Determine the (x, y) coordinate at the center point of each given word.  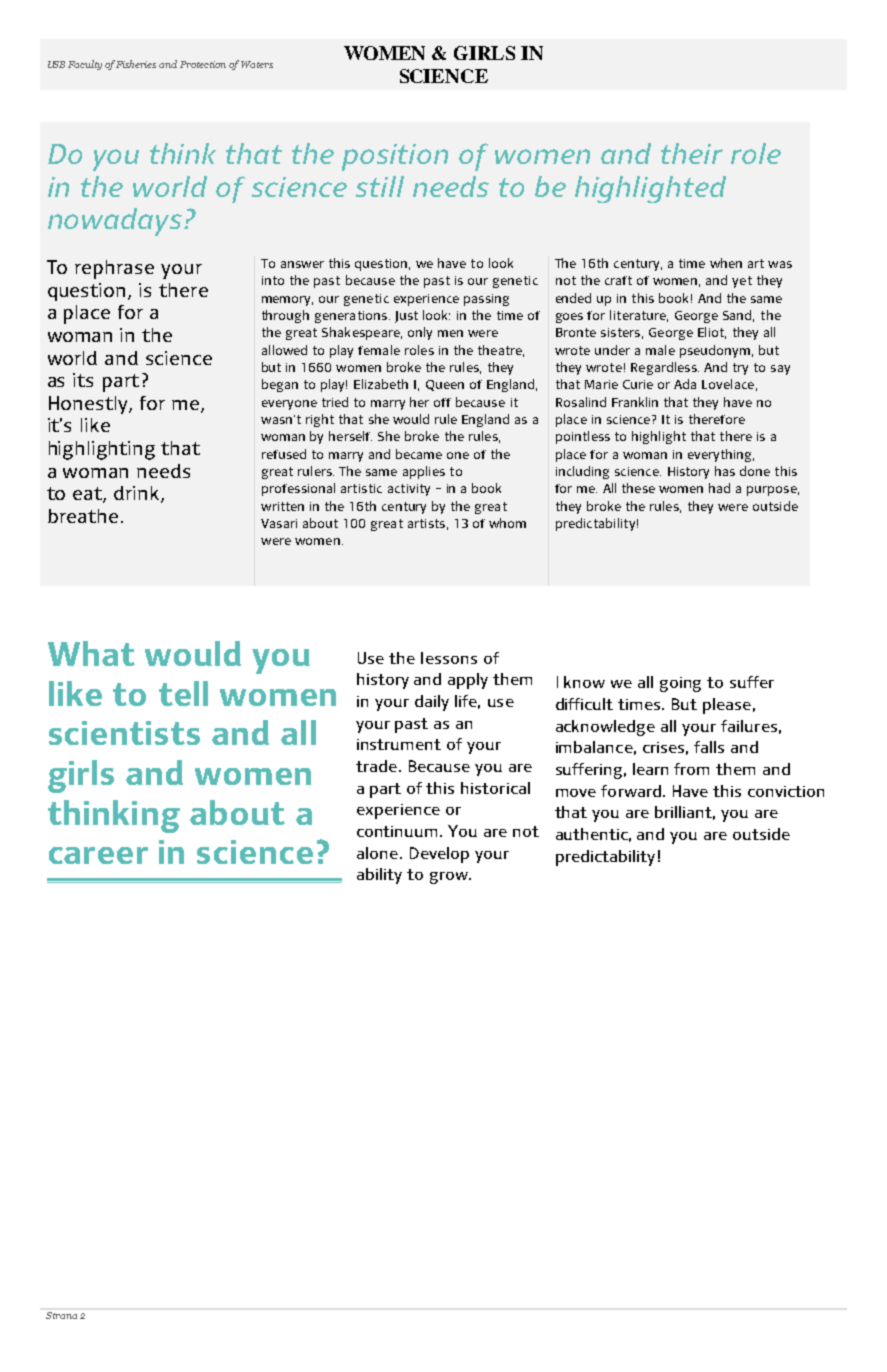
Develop (439, 855)
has (725, 471)
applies (424, 472)
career (98, 855)
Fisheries (136, 64)
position (395, 157)
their (692, 153)
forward (631, 791)
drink (138, 494)
